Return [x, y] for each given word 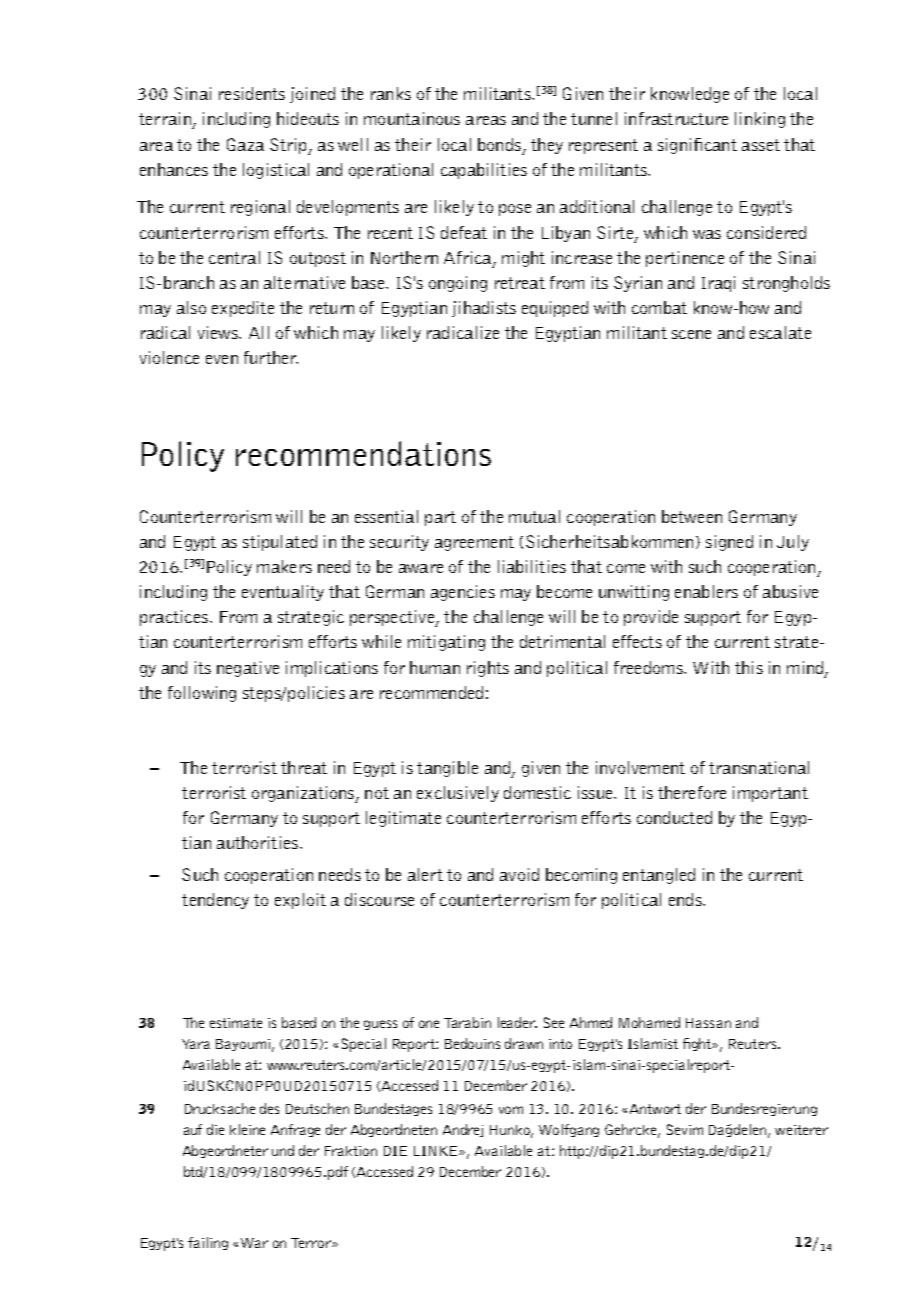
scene [691, 334]
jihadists [484, 309]
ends [686, 899]
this [749, 667]
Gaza [245, 144]
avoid [519, 874]
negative [248, 669]
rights [488, 669]
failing [208, 1243]
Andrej [463, 1130]
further [271, 357]
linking [760, 120]
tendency [215, 901]
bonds [499, 144]
